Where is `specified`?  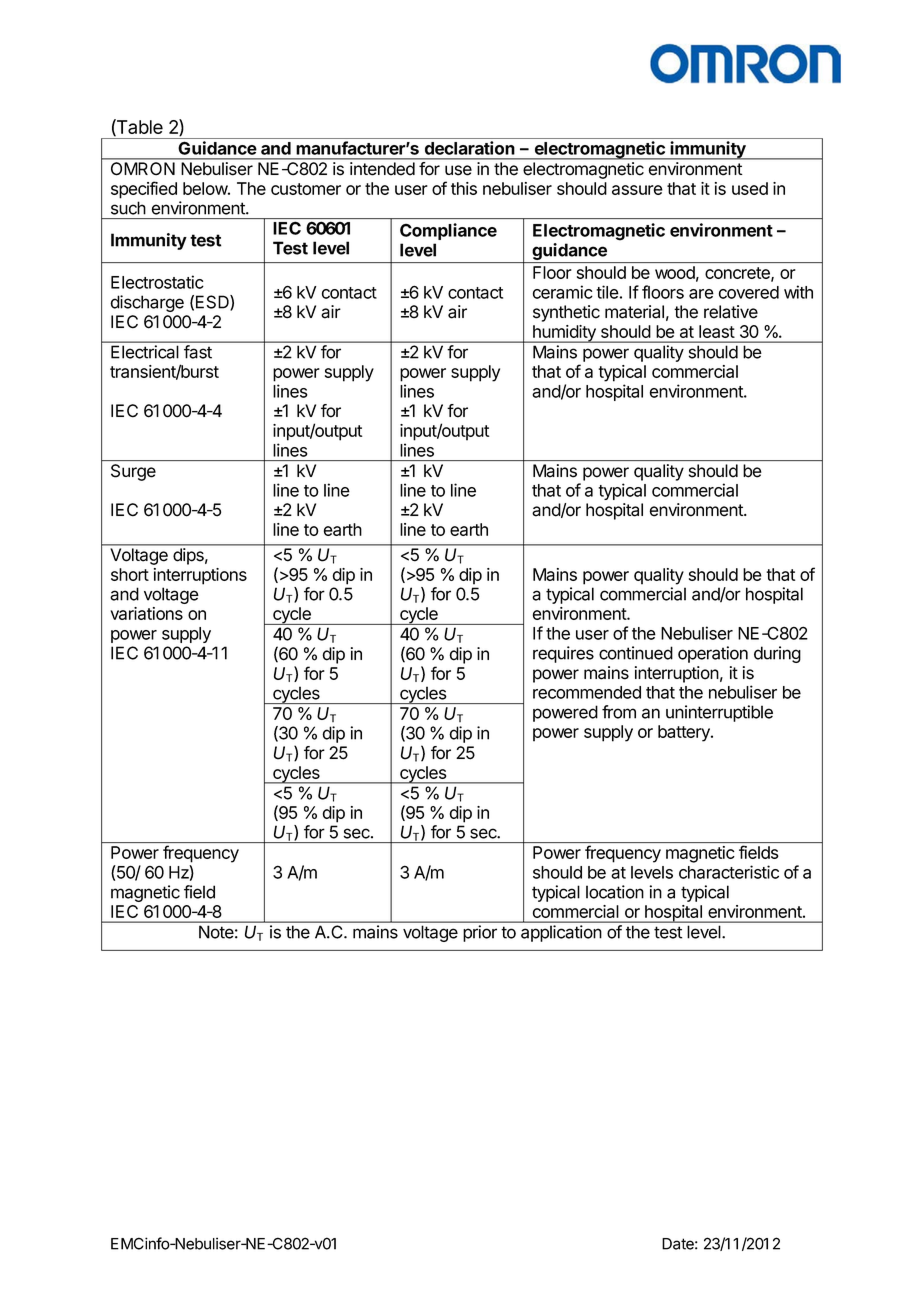 specified is located at coordinates (144, 190).
